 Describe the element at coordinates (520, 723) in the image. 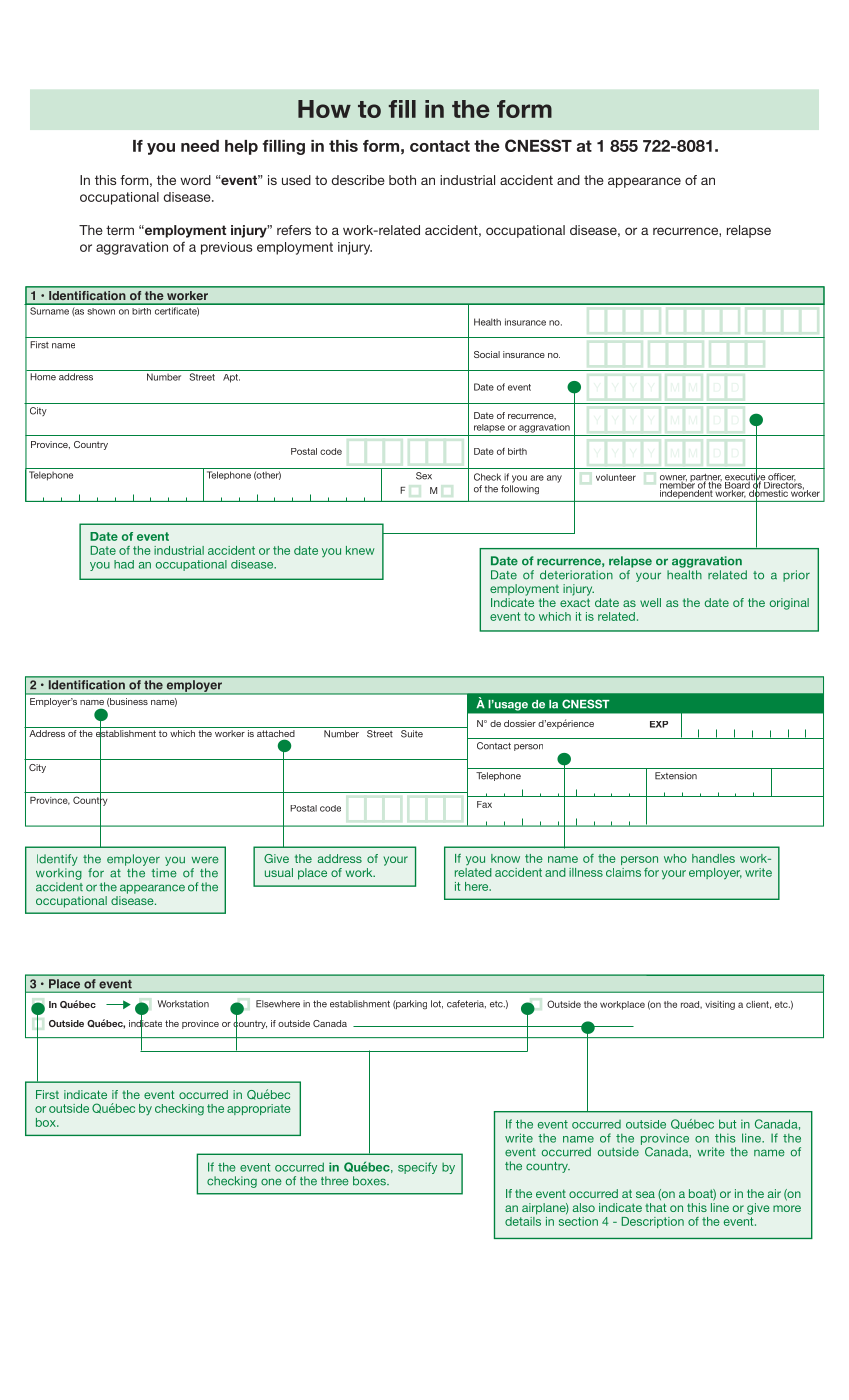

I see `dossier` at that location.
